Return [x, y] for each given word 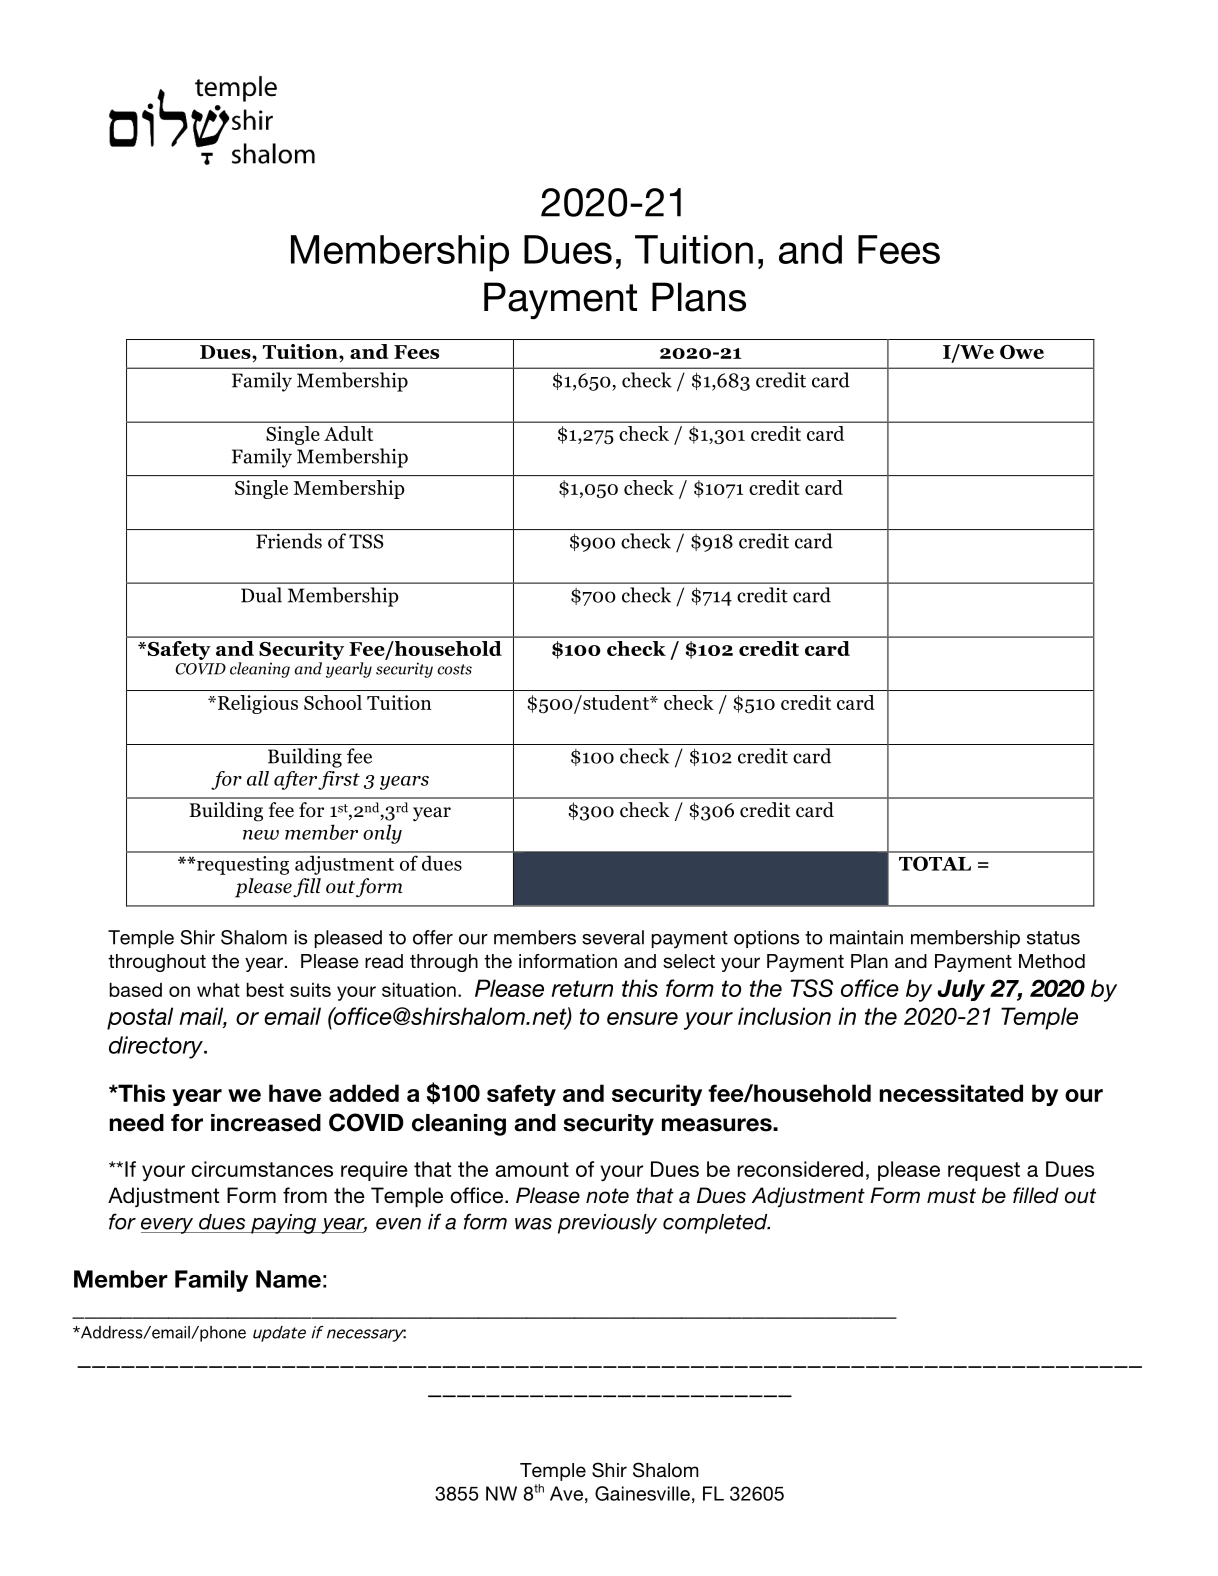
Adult [348, 433]
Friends [289, 541]
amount [532, 1169]
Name [288, 1279]
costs [454, 669]
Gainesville [642, 1493]
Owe [1022, 352]
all [258, 778]
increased [266, 1123]
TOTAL [935, 863]
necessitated [951, 1093]
